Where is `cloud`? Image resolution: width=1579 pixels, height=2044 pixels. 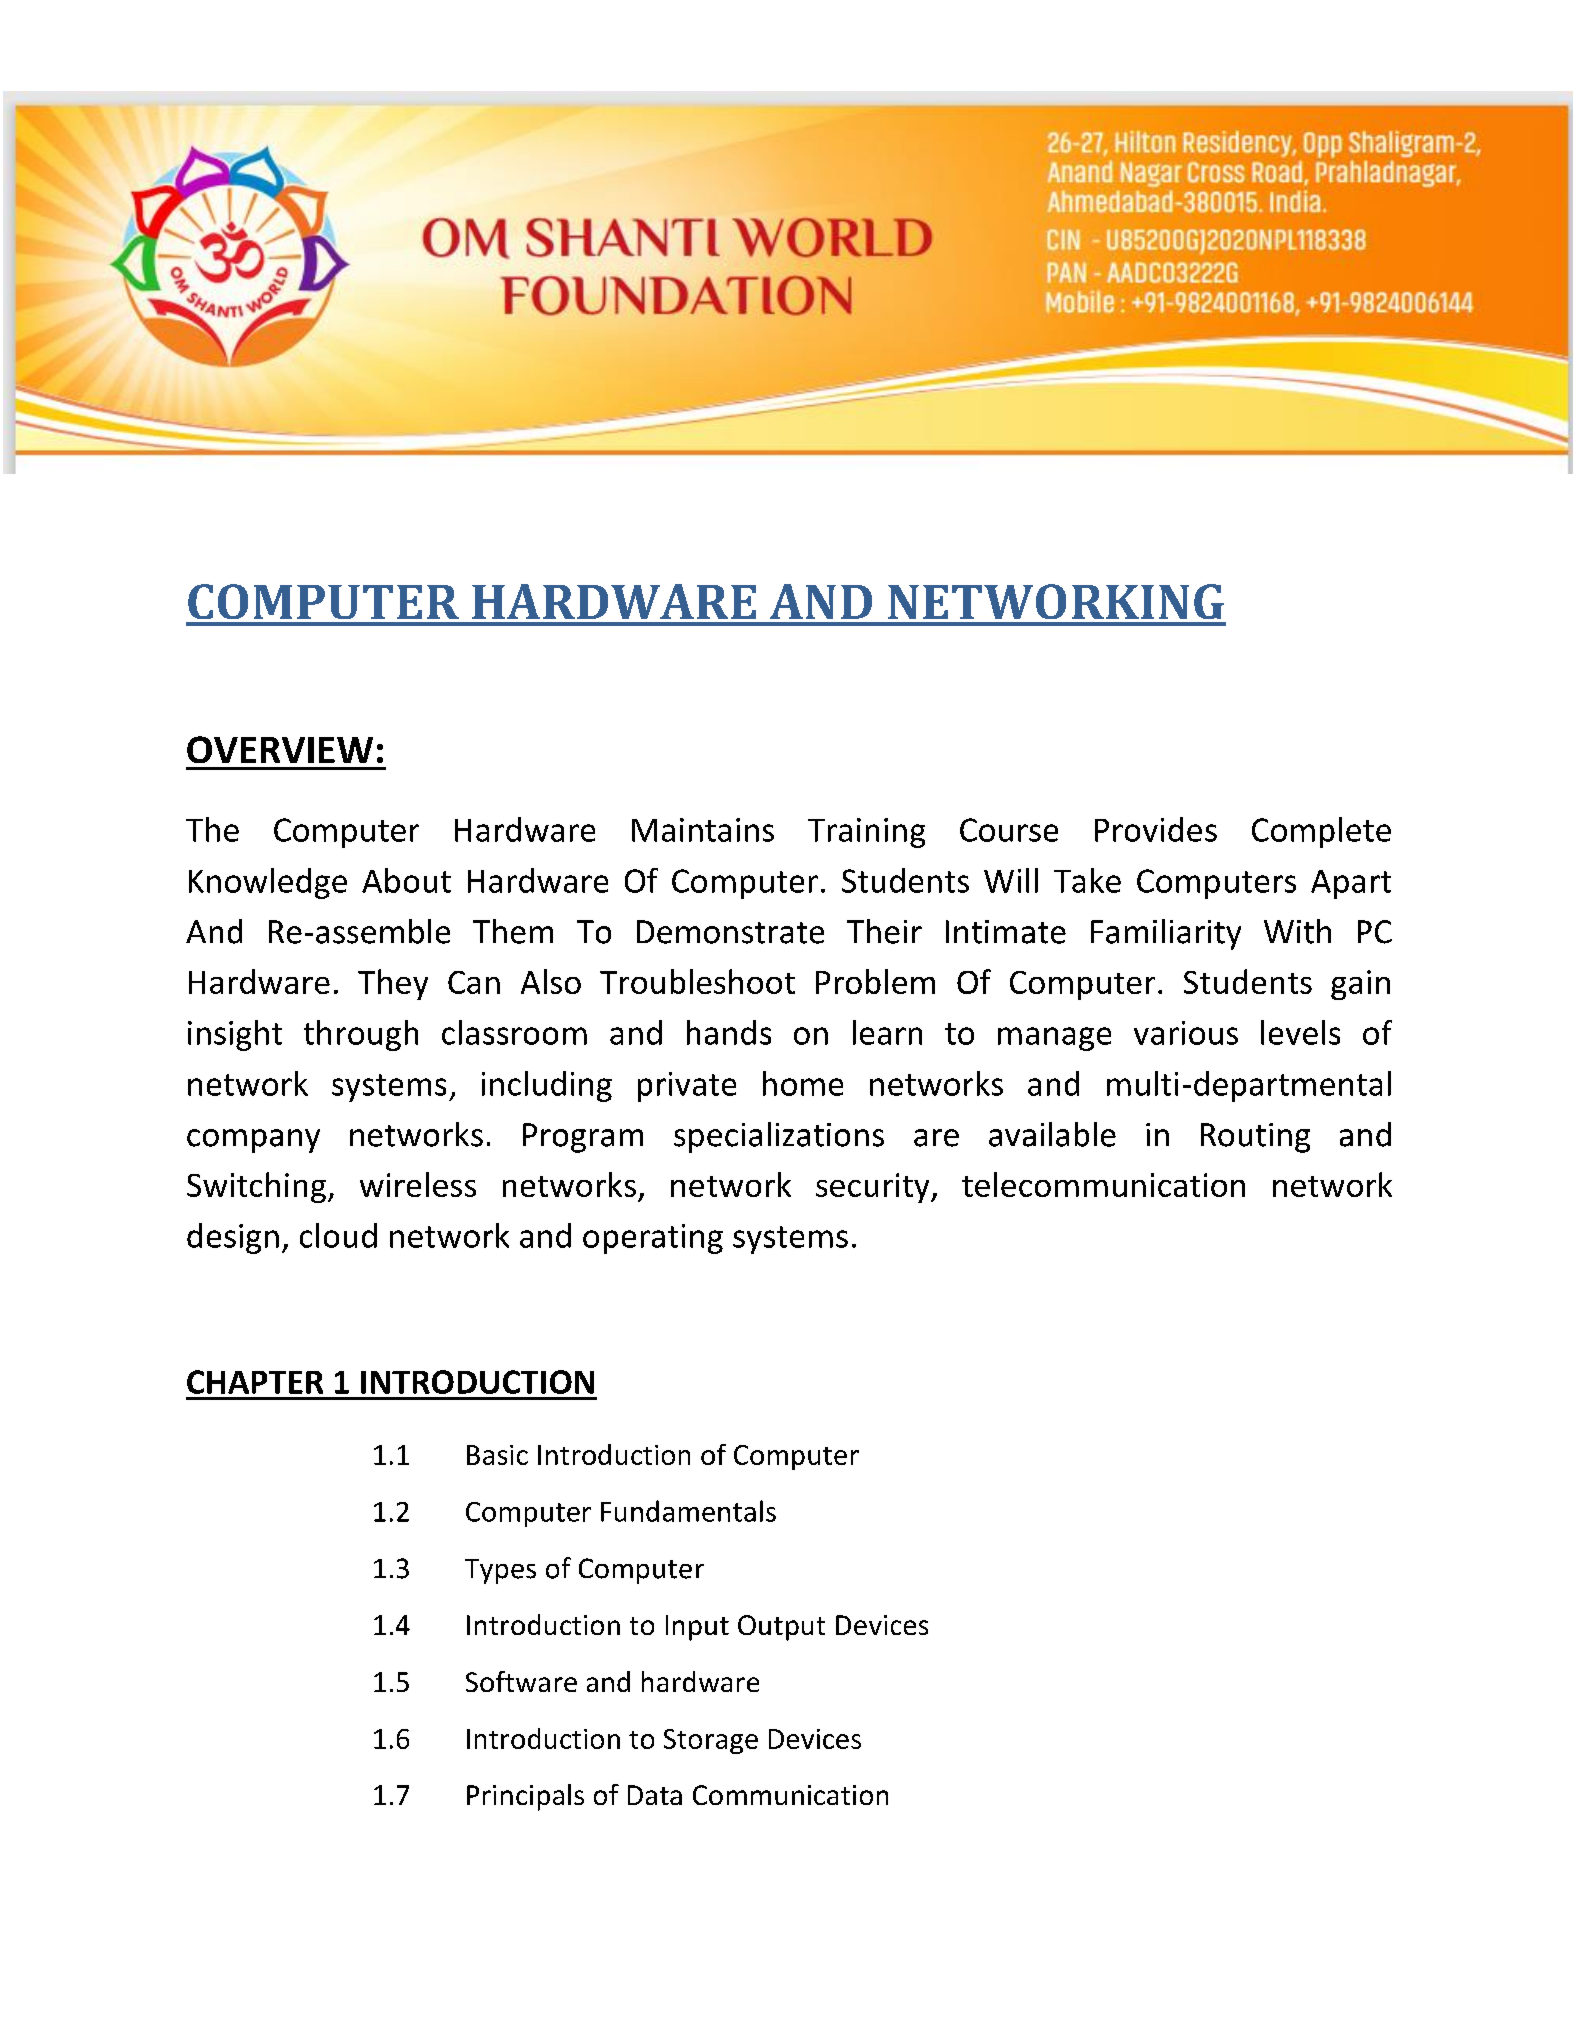
cloud is located at coordinates (338, 1235).
